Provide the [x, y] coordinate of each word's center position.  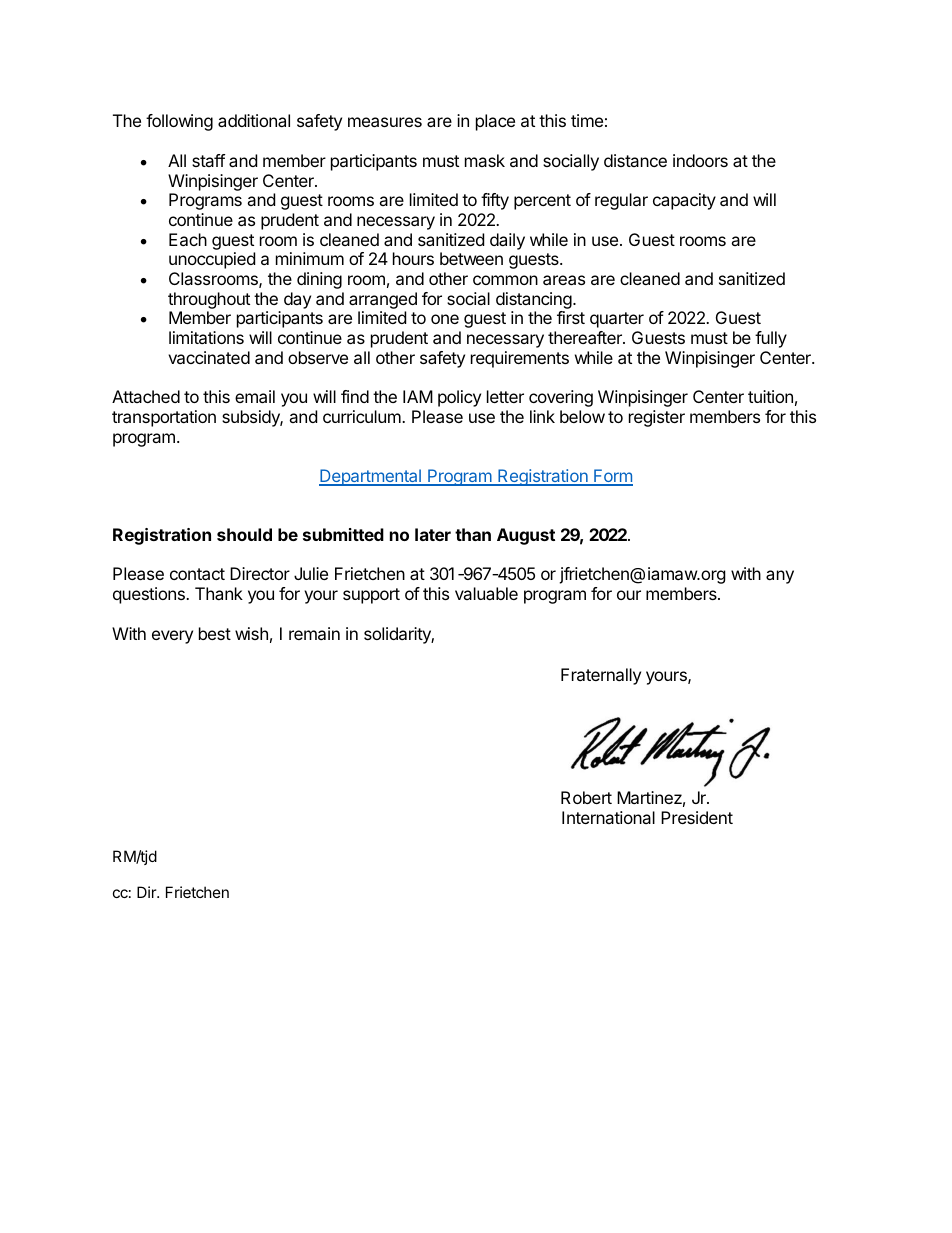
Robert [586, 797]
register [657, 418]
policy [459, 398]
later [433, 534]
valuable [486, 593]
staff [208, 160]
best [215, 633]
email [255, 396]
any [780, 577]
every [172, 637]
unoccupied [212, 260]
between [471, 258]
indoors [700, 160]
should [244, 534]
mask [485, 160]
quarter [617, 320]
